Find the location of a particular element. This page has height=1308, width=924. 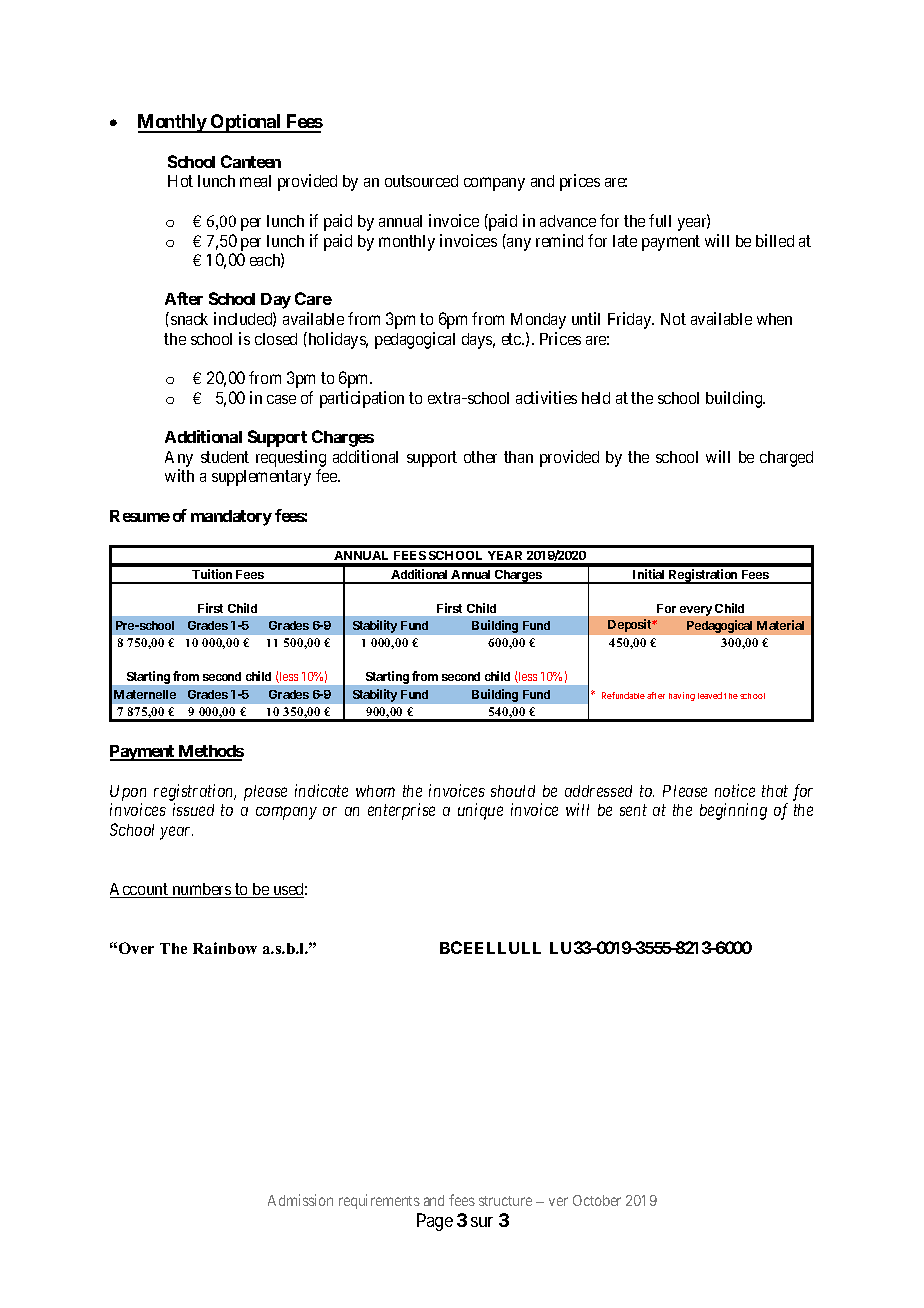

full is located at coordinates (660, 220).
